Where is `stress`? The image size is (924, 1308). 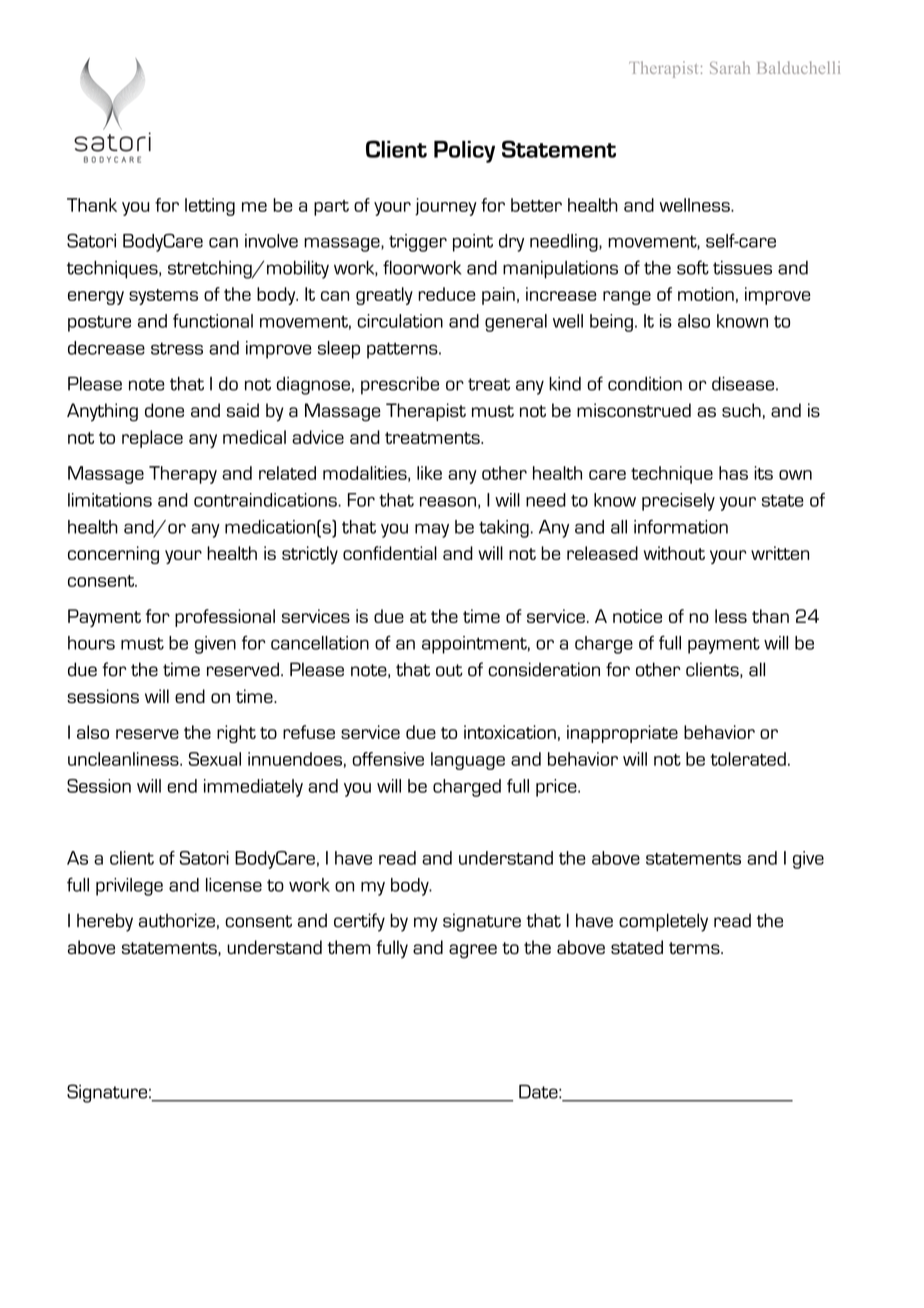
stress is located at coordinates (177, 348).
